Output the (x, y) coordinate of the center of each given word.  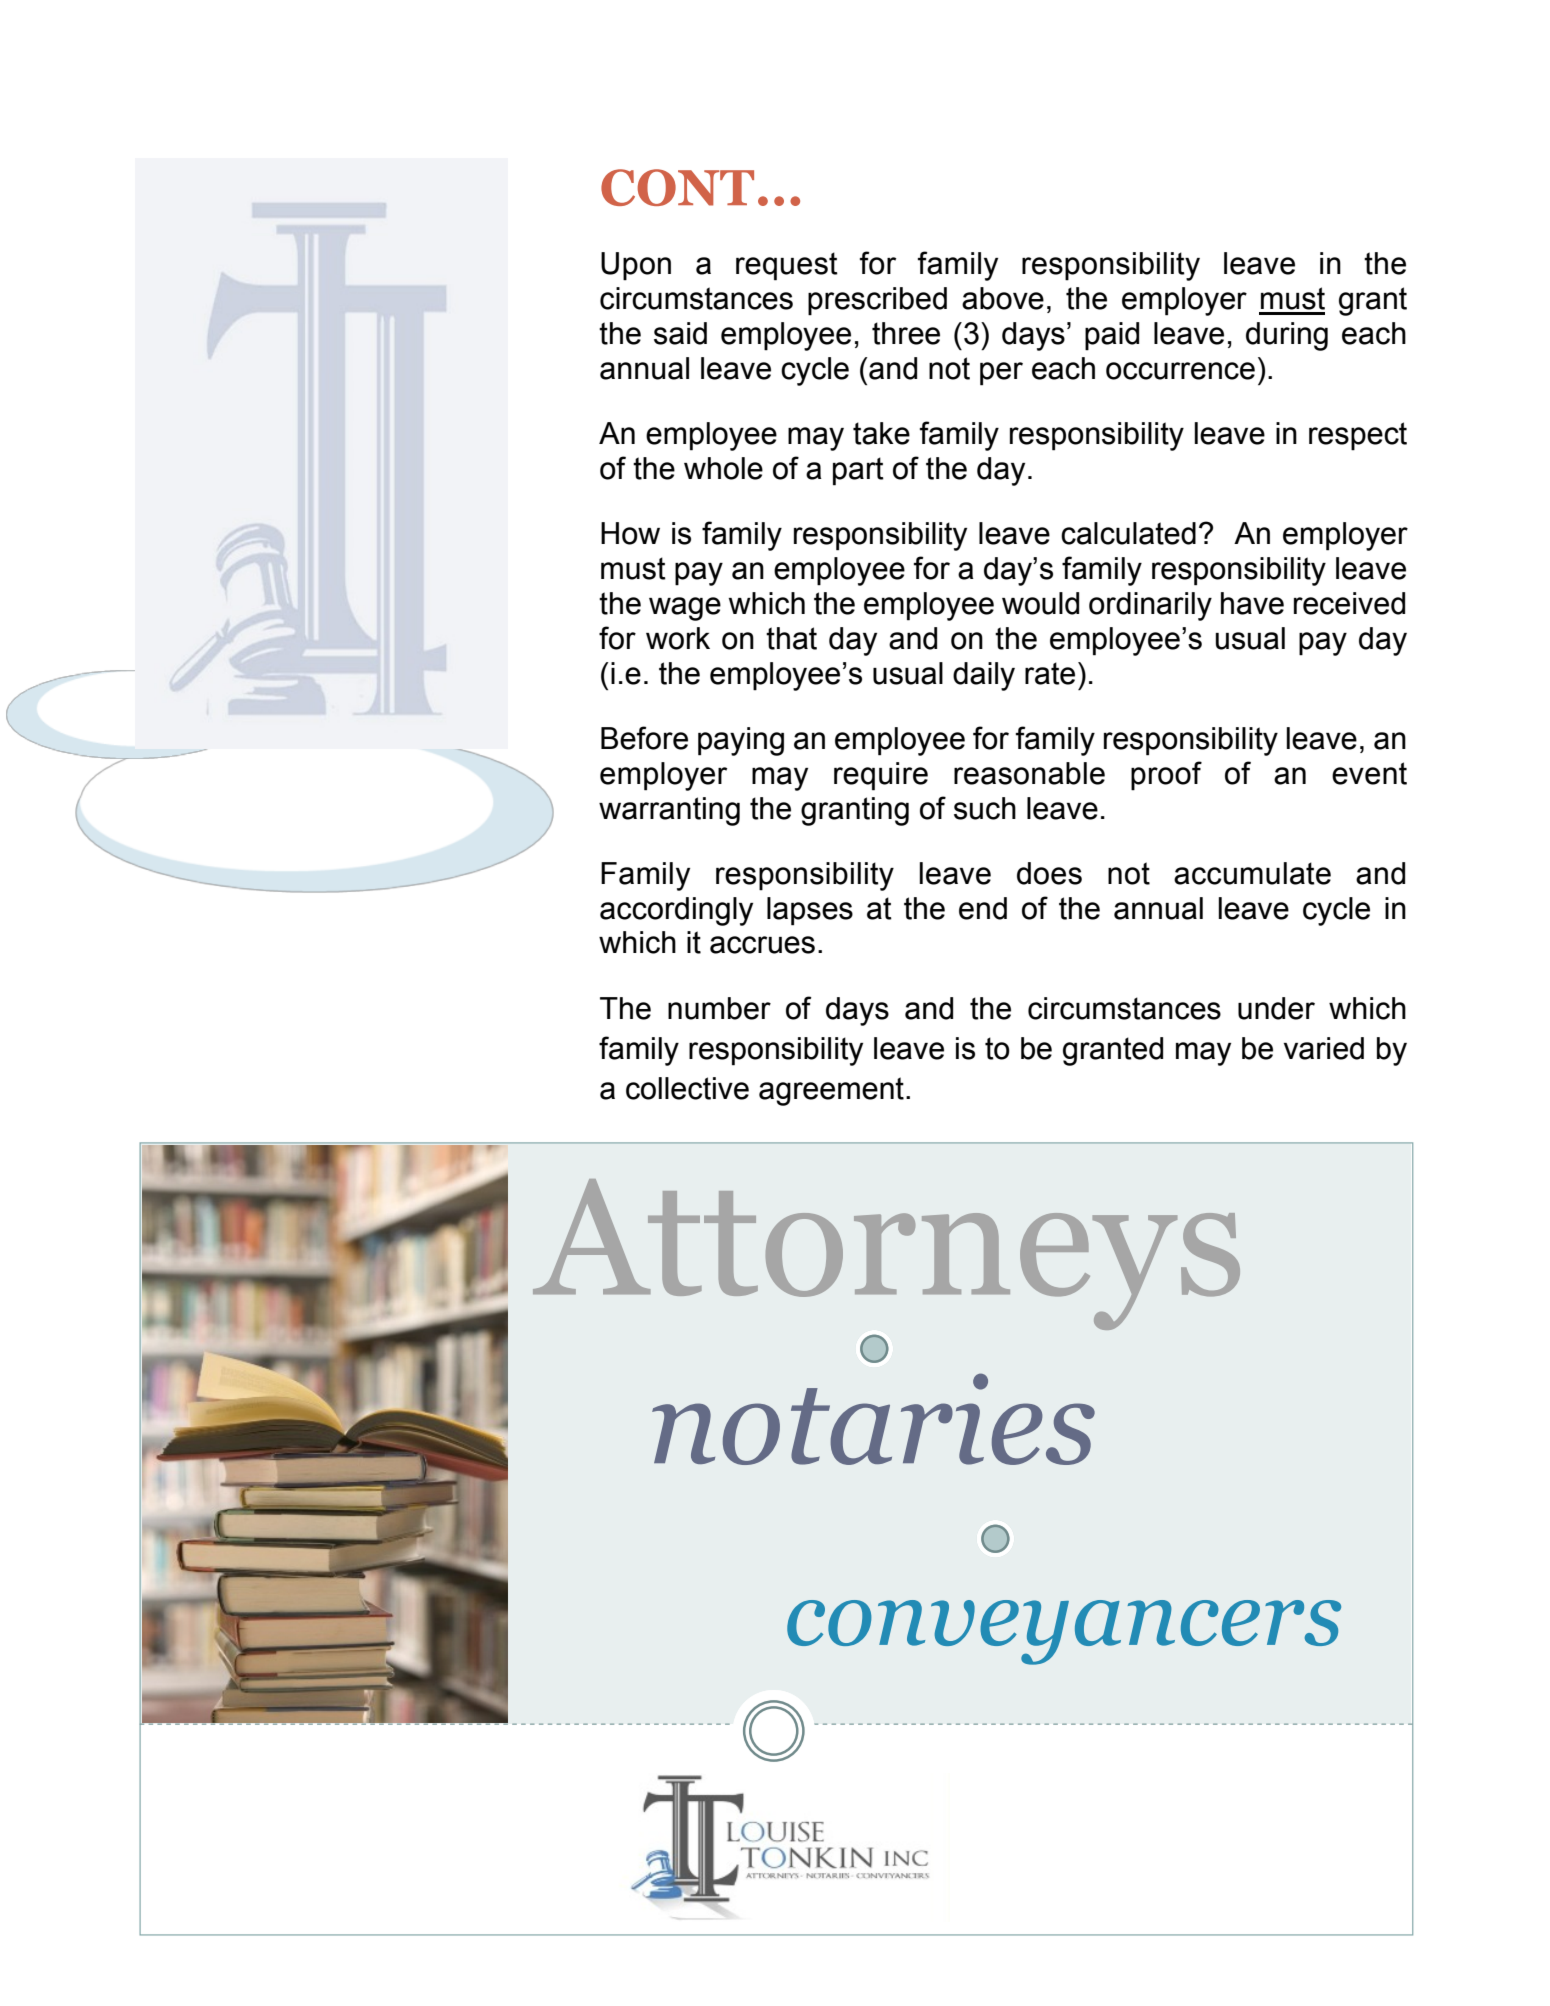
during (1287, 336)
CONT (677, 187)
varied (1324, 1048)
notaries (873, 1419)
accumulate (1252, 873)
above (1003, 298)
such (985, 808)
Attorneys (886, 1254)
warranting (669, 811)
